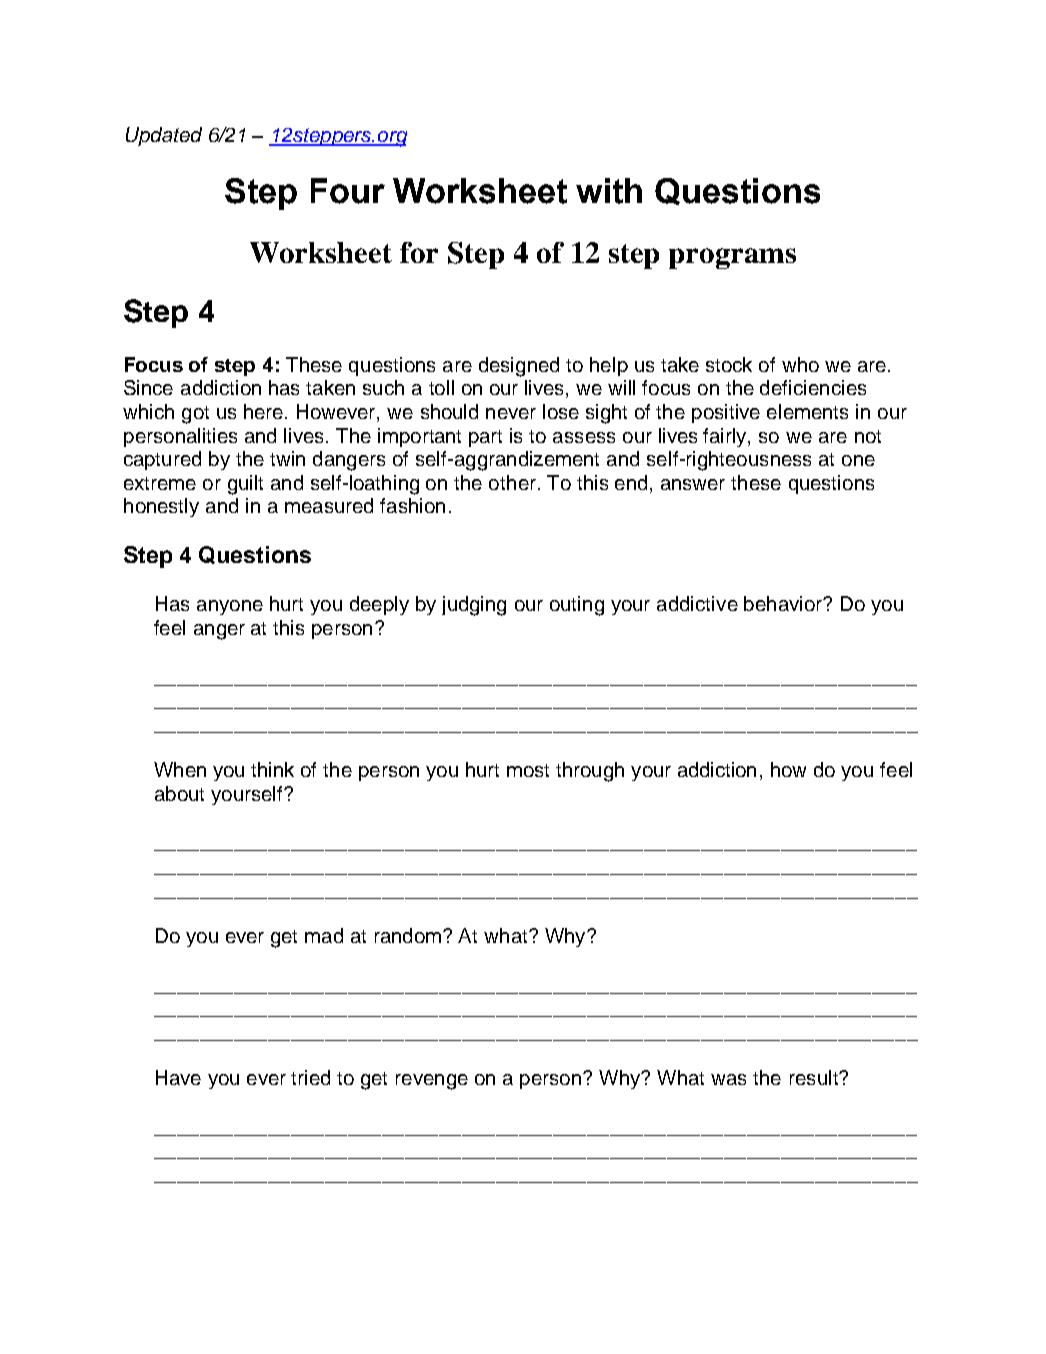 This page has width=1046, height=1354. I want to click on programs, so click(732, 258).
